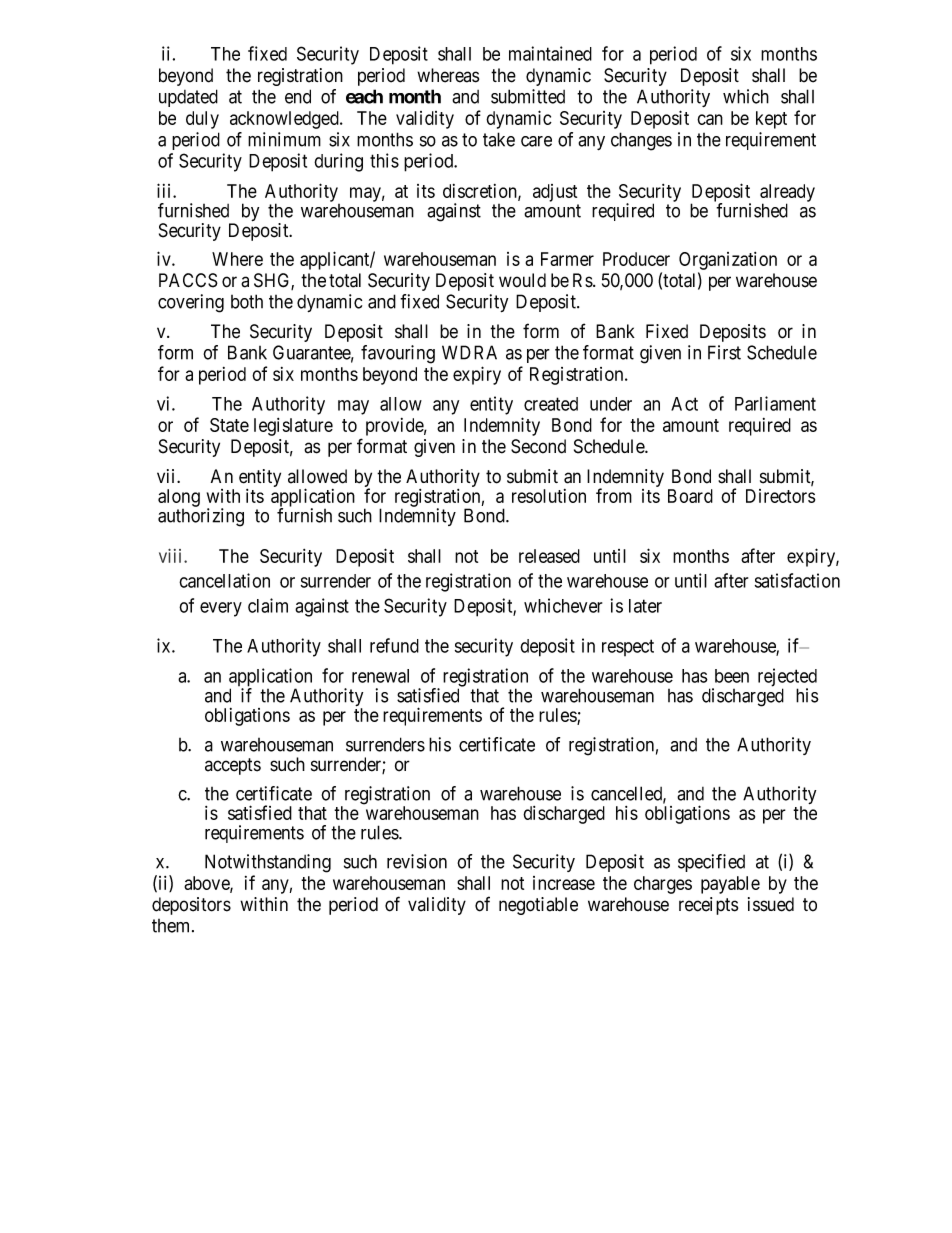  Describe the element at coordinates (550, 53) in the image. I see `maintained` at that location.
